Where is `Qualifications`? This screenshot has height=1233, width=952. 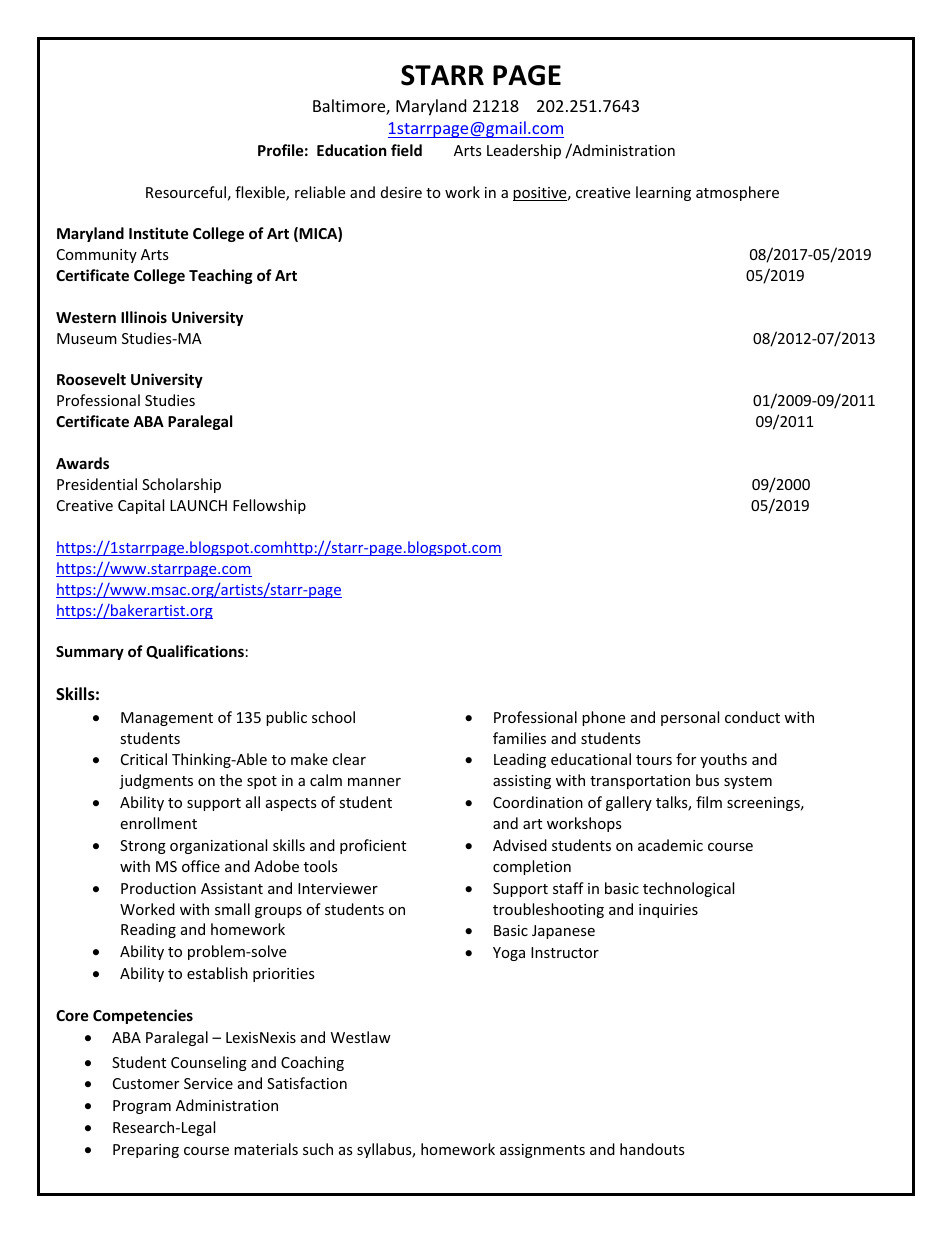 Qualifications is located at coordinates (195, 652).
